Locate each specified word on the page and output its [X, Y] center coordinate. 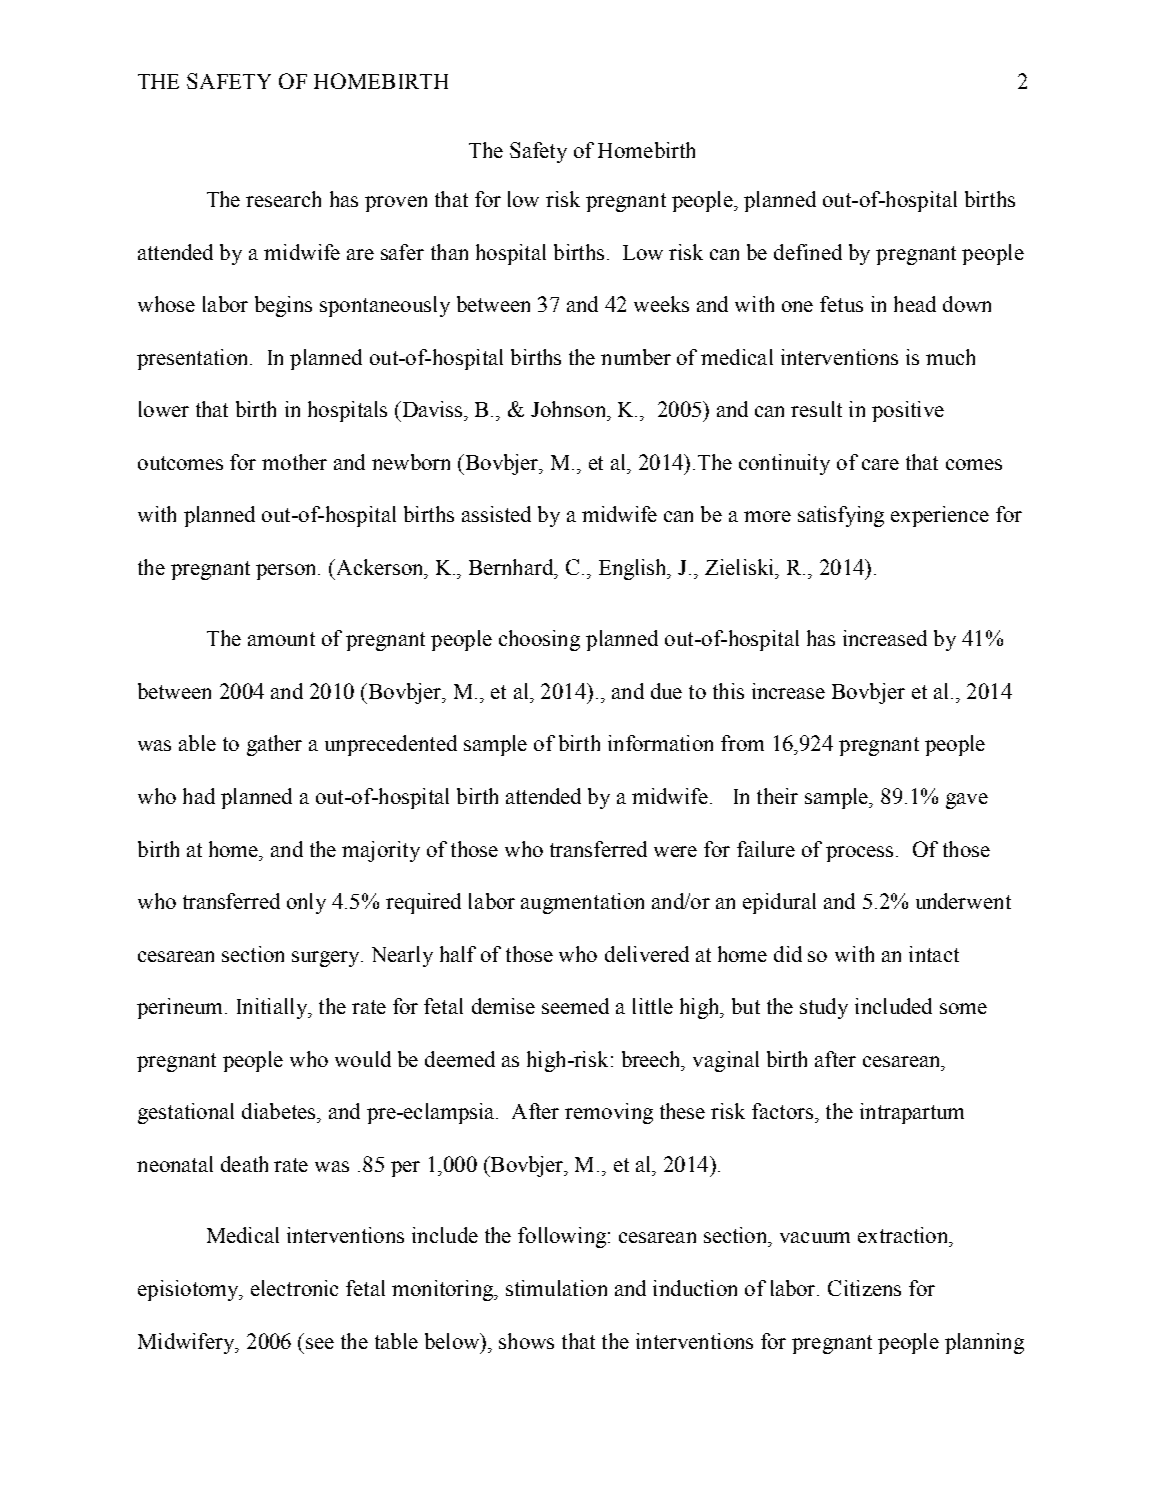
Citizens [864, 1288]
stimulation [556, 1288]
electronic [294, 1288]
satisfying [841, 516]
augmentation [582, 903]
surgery [327, 959]
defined [808, 252]
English [634, 569]
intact [934, 954]
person [288, 572]
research [283, 199]
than [449, 252]
